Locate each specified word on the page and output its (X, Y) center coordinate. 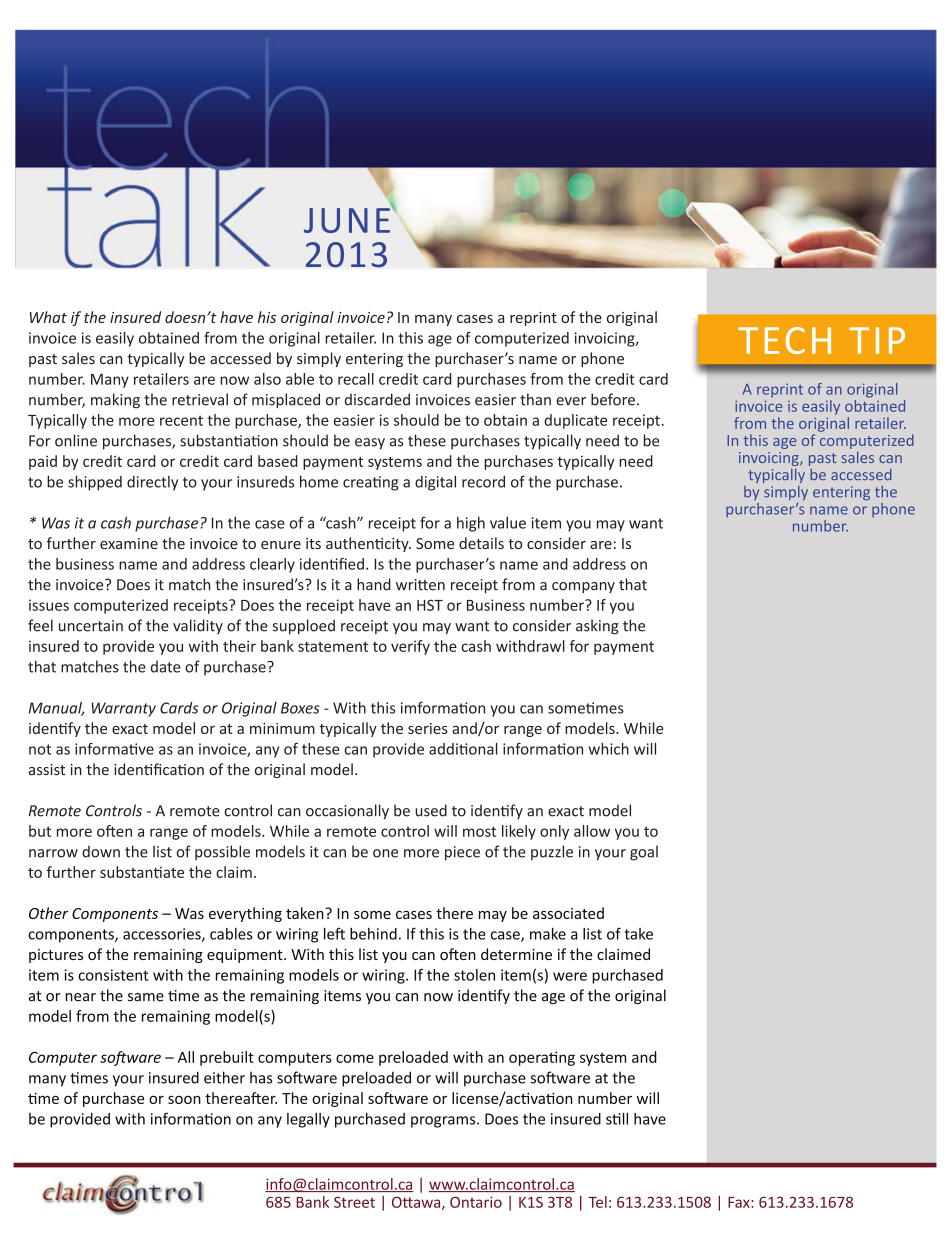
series (428, 728)
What (48, 317)
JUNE (348, 219)
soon (184, 1099)
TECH (784, 340)
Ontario (476, 1202)
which (609, 749)
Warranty (123, 709)
